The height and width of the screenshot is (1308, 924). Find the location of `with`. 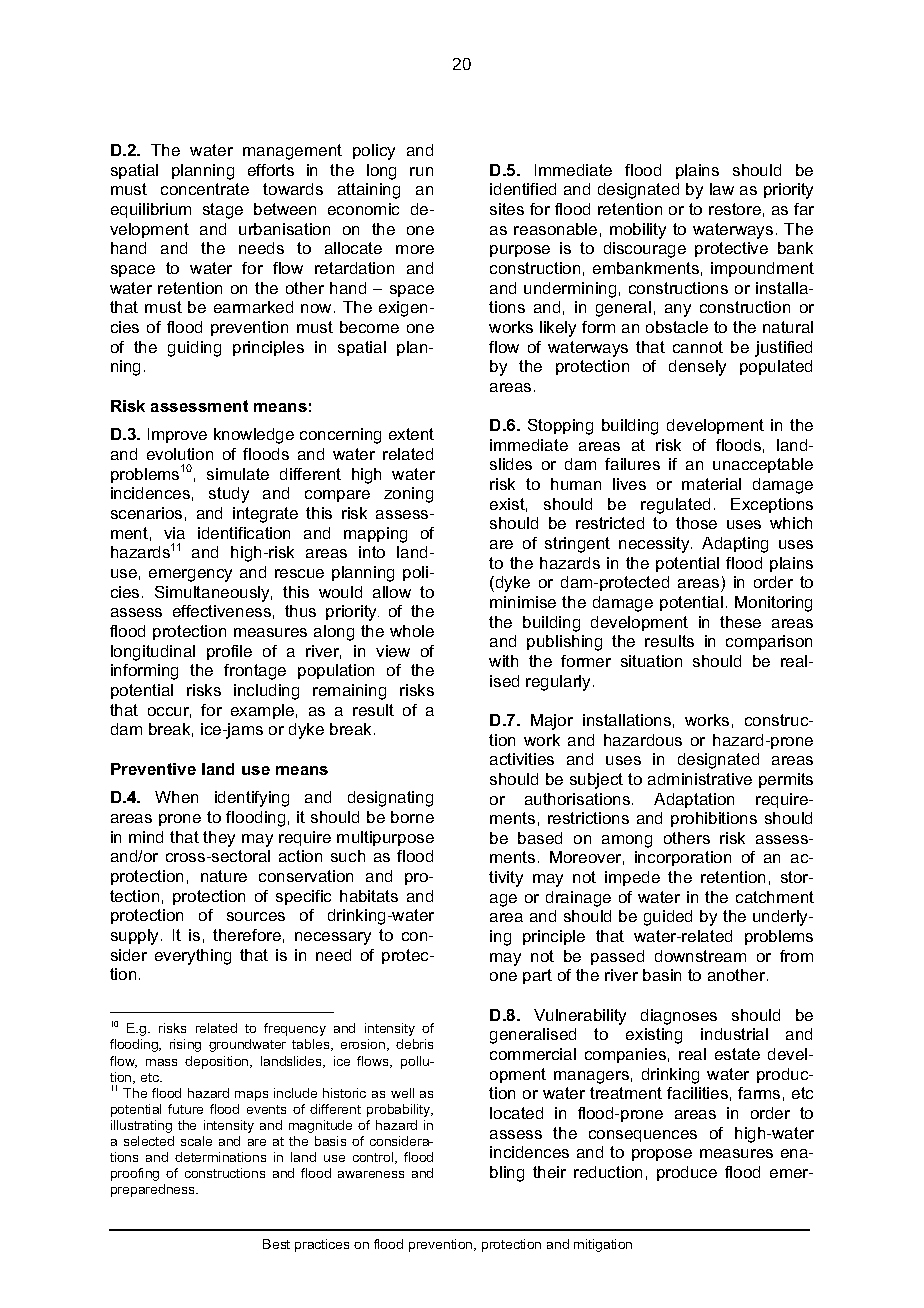

with is located at coordinates (503, 661).
